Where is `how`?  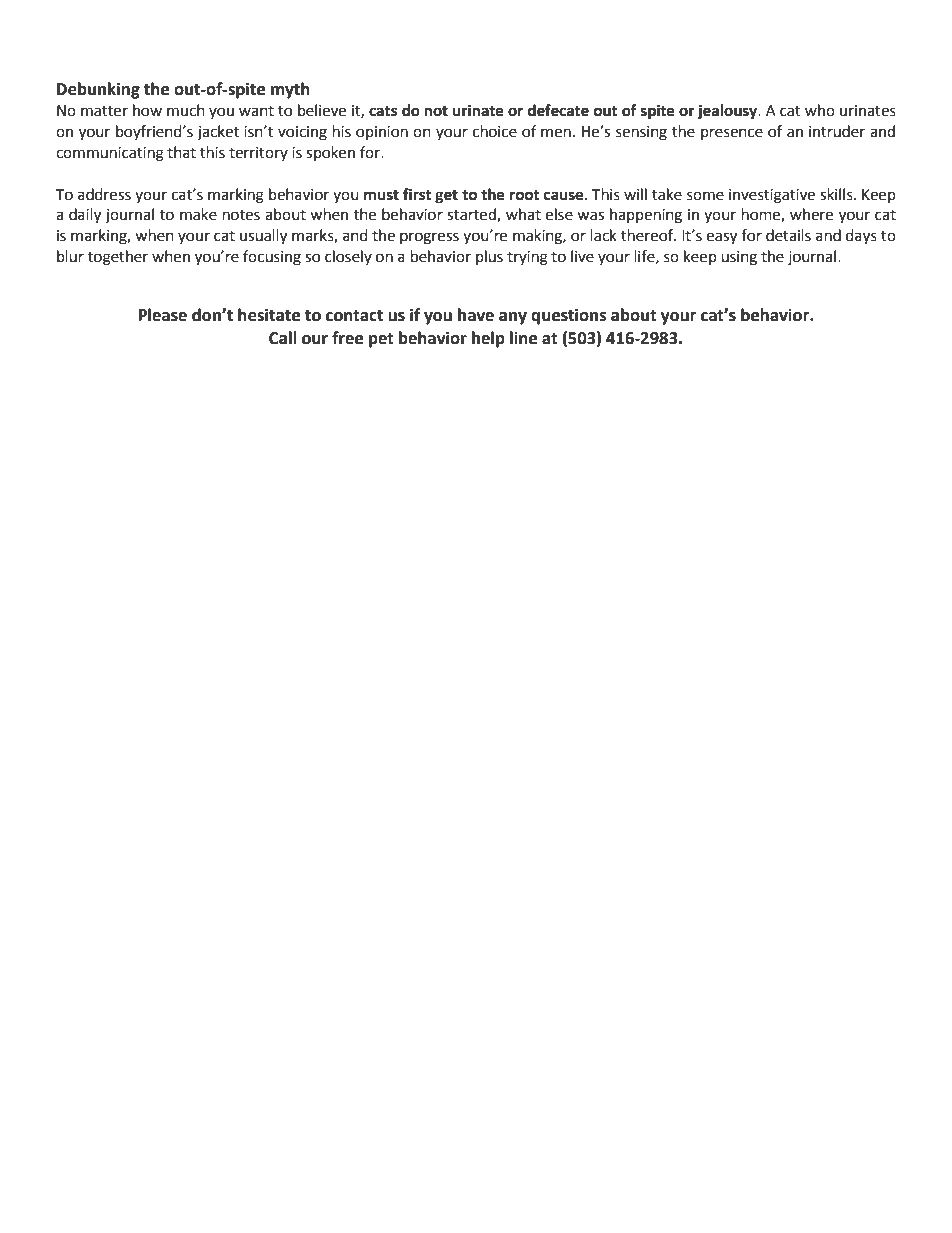
how is located at coordinates (147, 110).
